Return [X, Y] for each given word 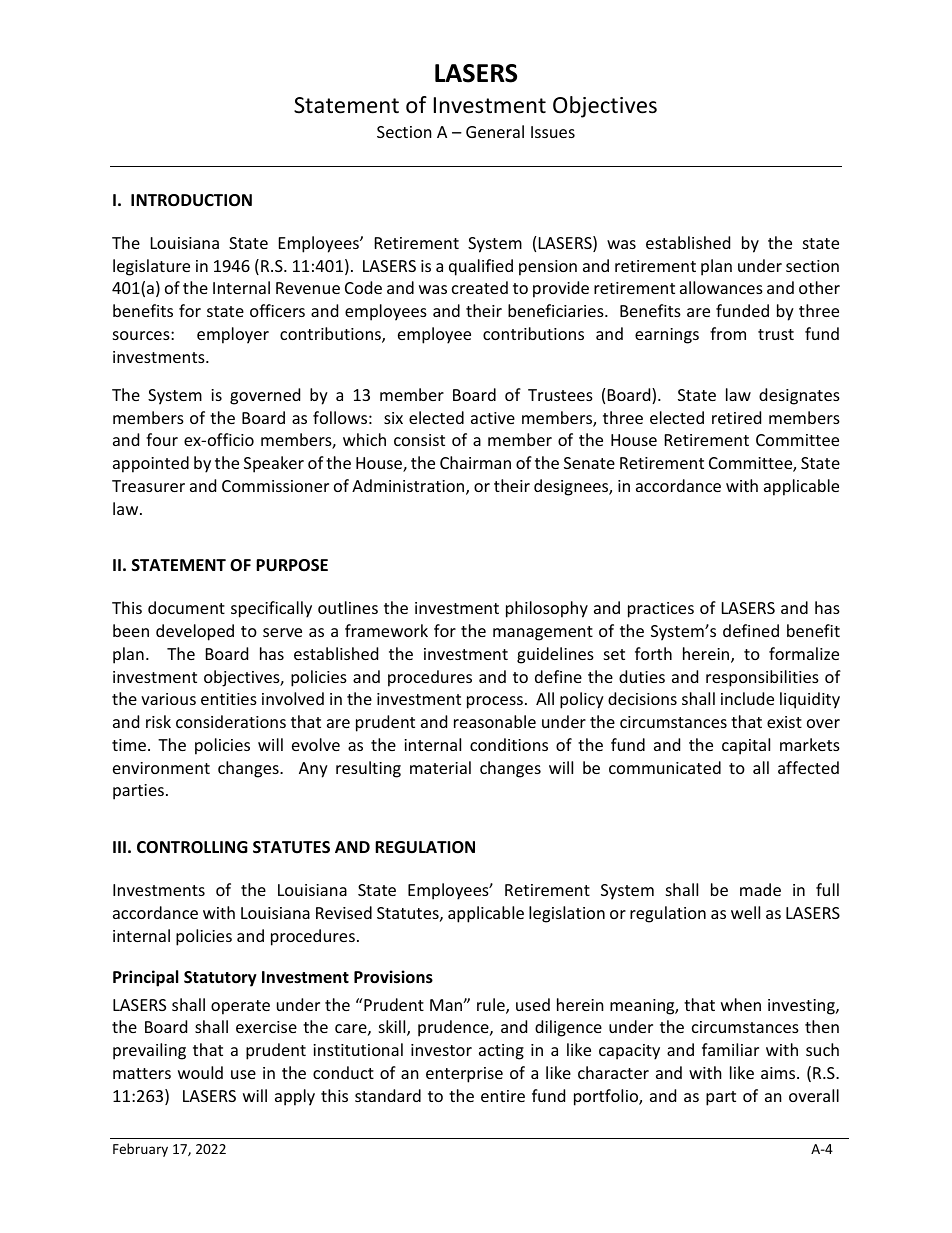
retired [736, 417]
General [495, 131]
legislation [567, 914]
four [162, 439]
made [760, 889]
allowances [721, 287]
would [200, 1072]
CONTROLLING [192, 847]
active [493, 418]
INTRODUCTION [191, 200]
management [543, 633]
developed [195, 632]
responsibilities [762, 678]
